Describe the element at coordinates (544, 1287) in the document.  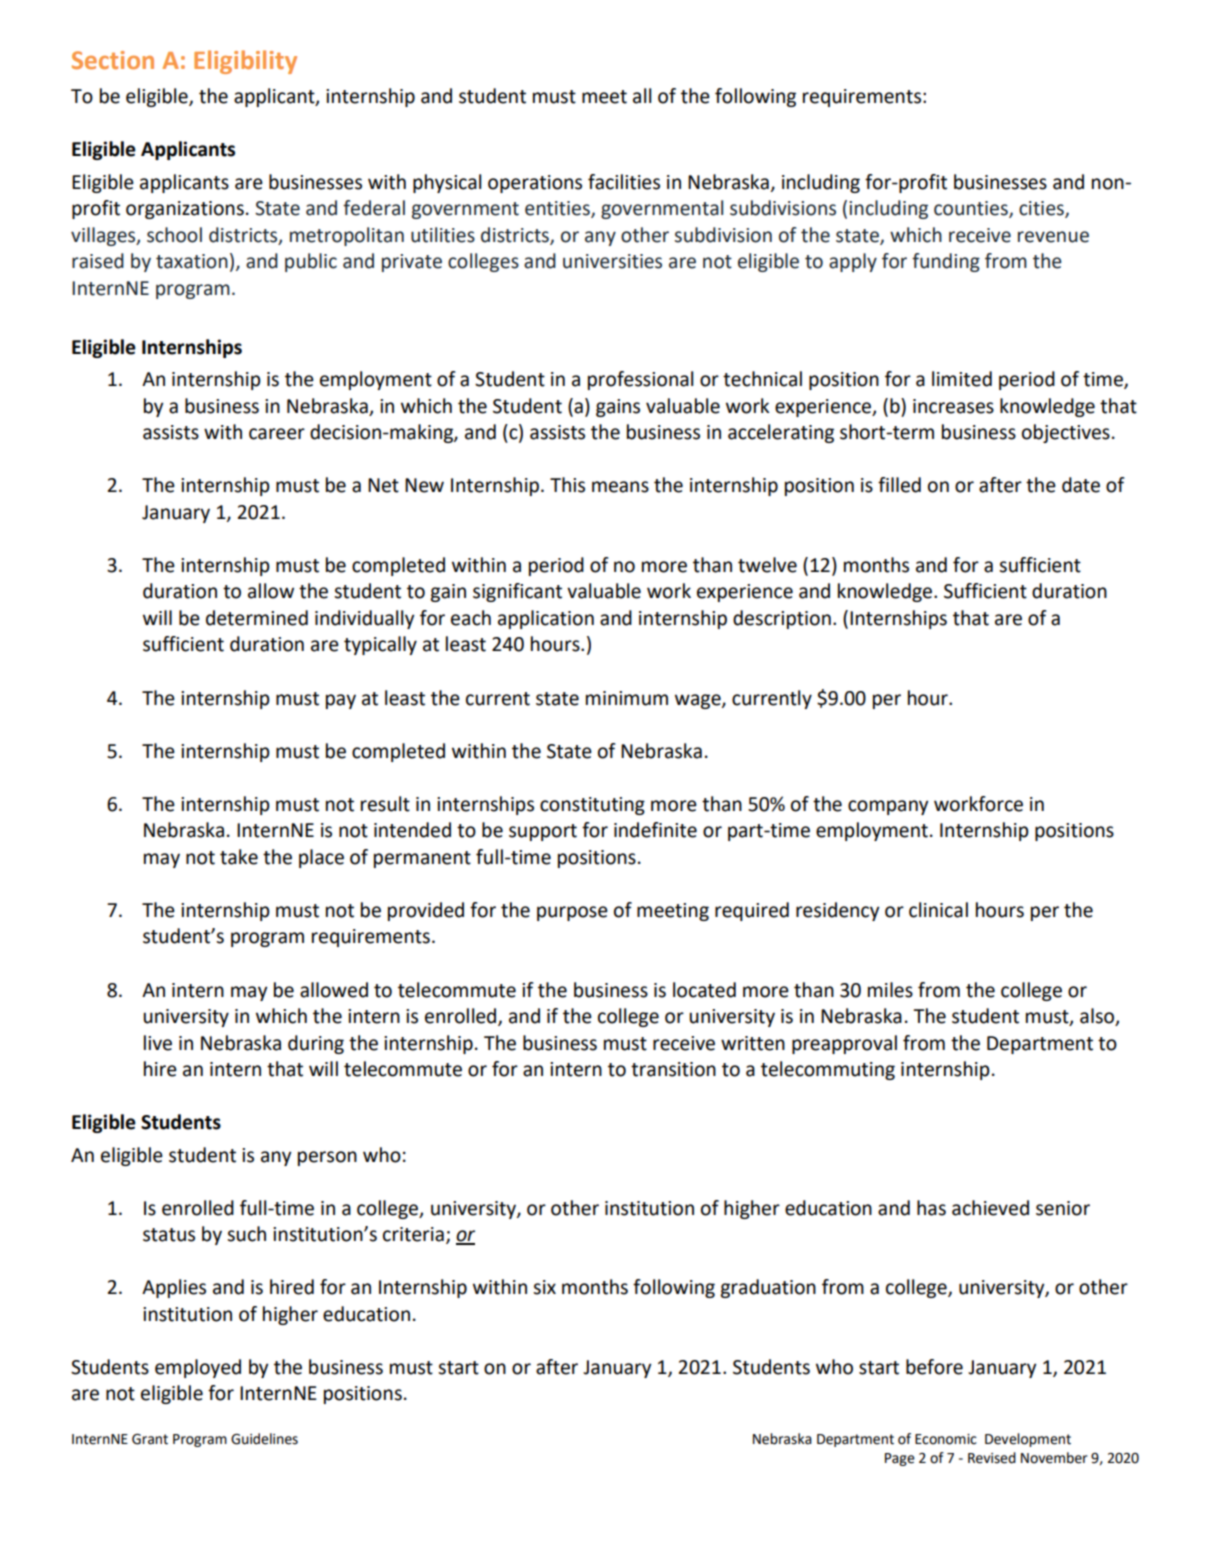
I see `six` at that location.
